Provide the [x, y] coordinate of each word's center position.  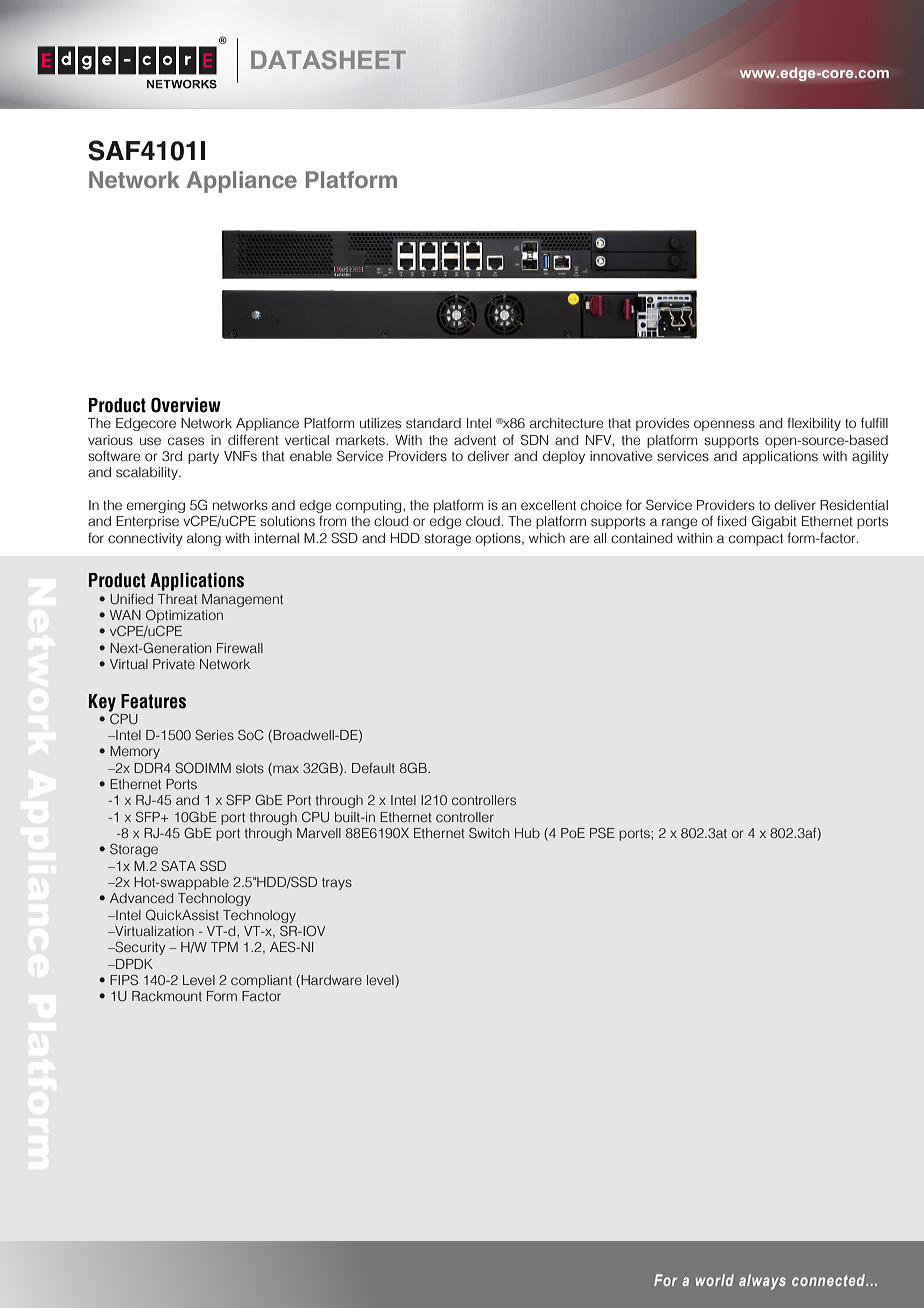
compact [756, 540]
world [715, 1280]
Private [174, 664]
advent [475, 440]
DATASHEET [328, 59]
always [762, 1282]
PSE [602, 832]
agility [870, 457]
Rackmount [167, 996]
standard [433, 423]
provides [662, 424]
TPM [224, 947]
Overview [186, 405]
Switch [489, 832]
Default [373, 768]
